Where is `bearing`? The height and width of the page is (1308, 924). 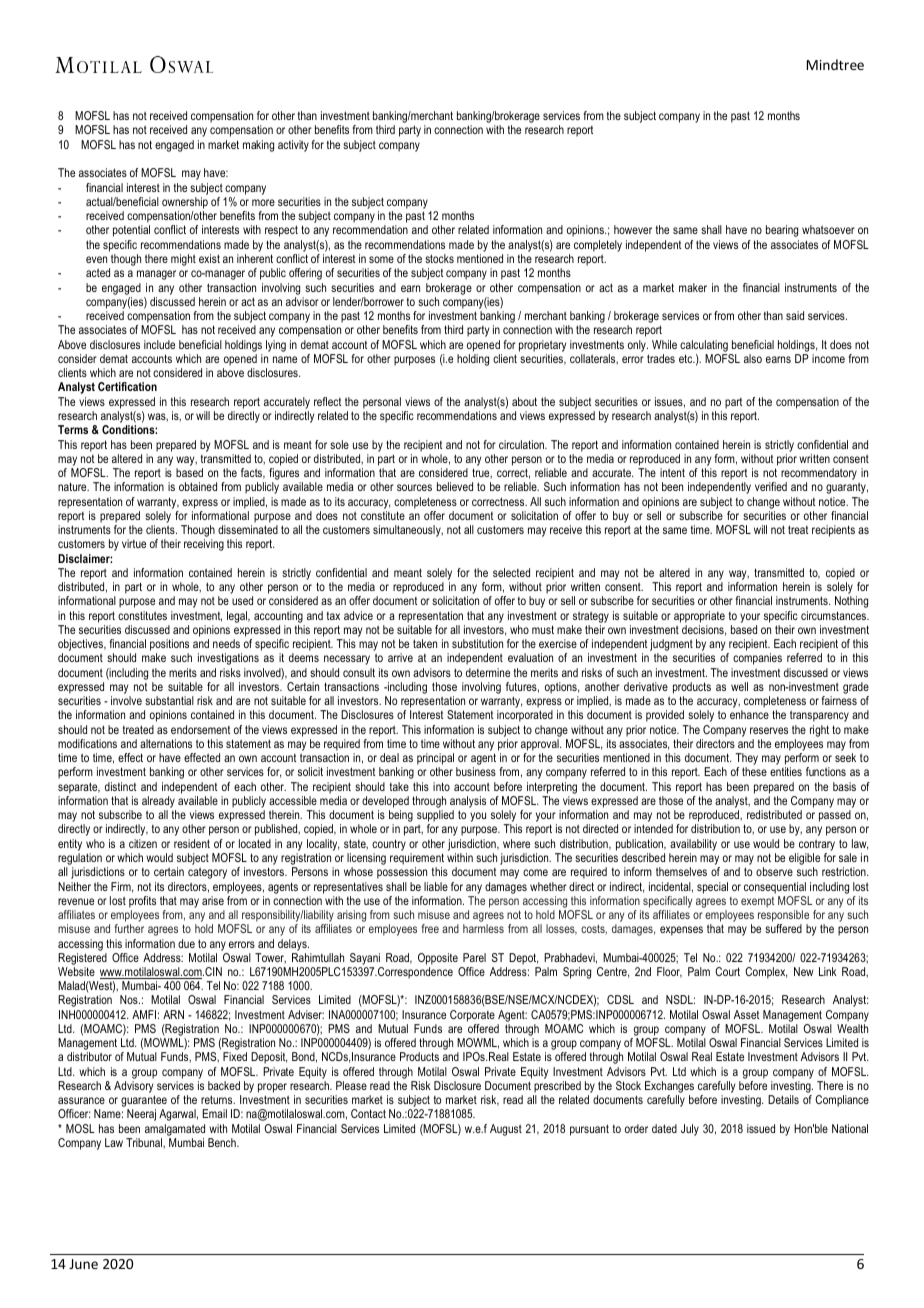 bearing is located at coordinates (782, 231).
